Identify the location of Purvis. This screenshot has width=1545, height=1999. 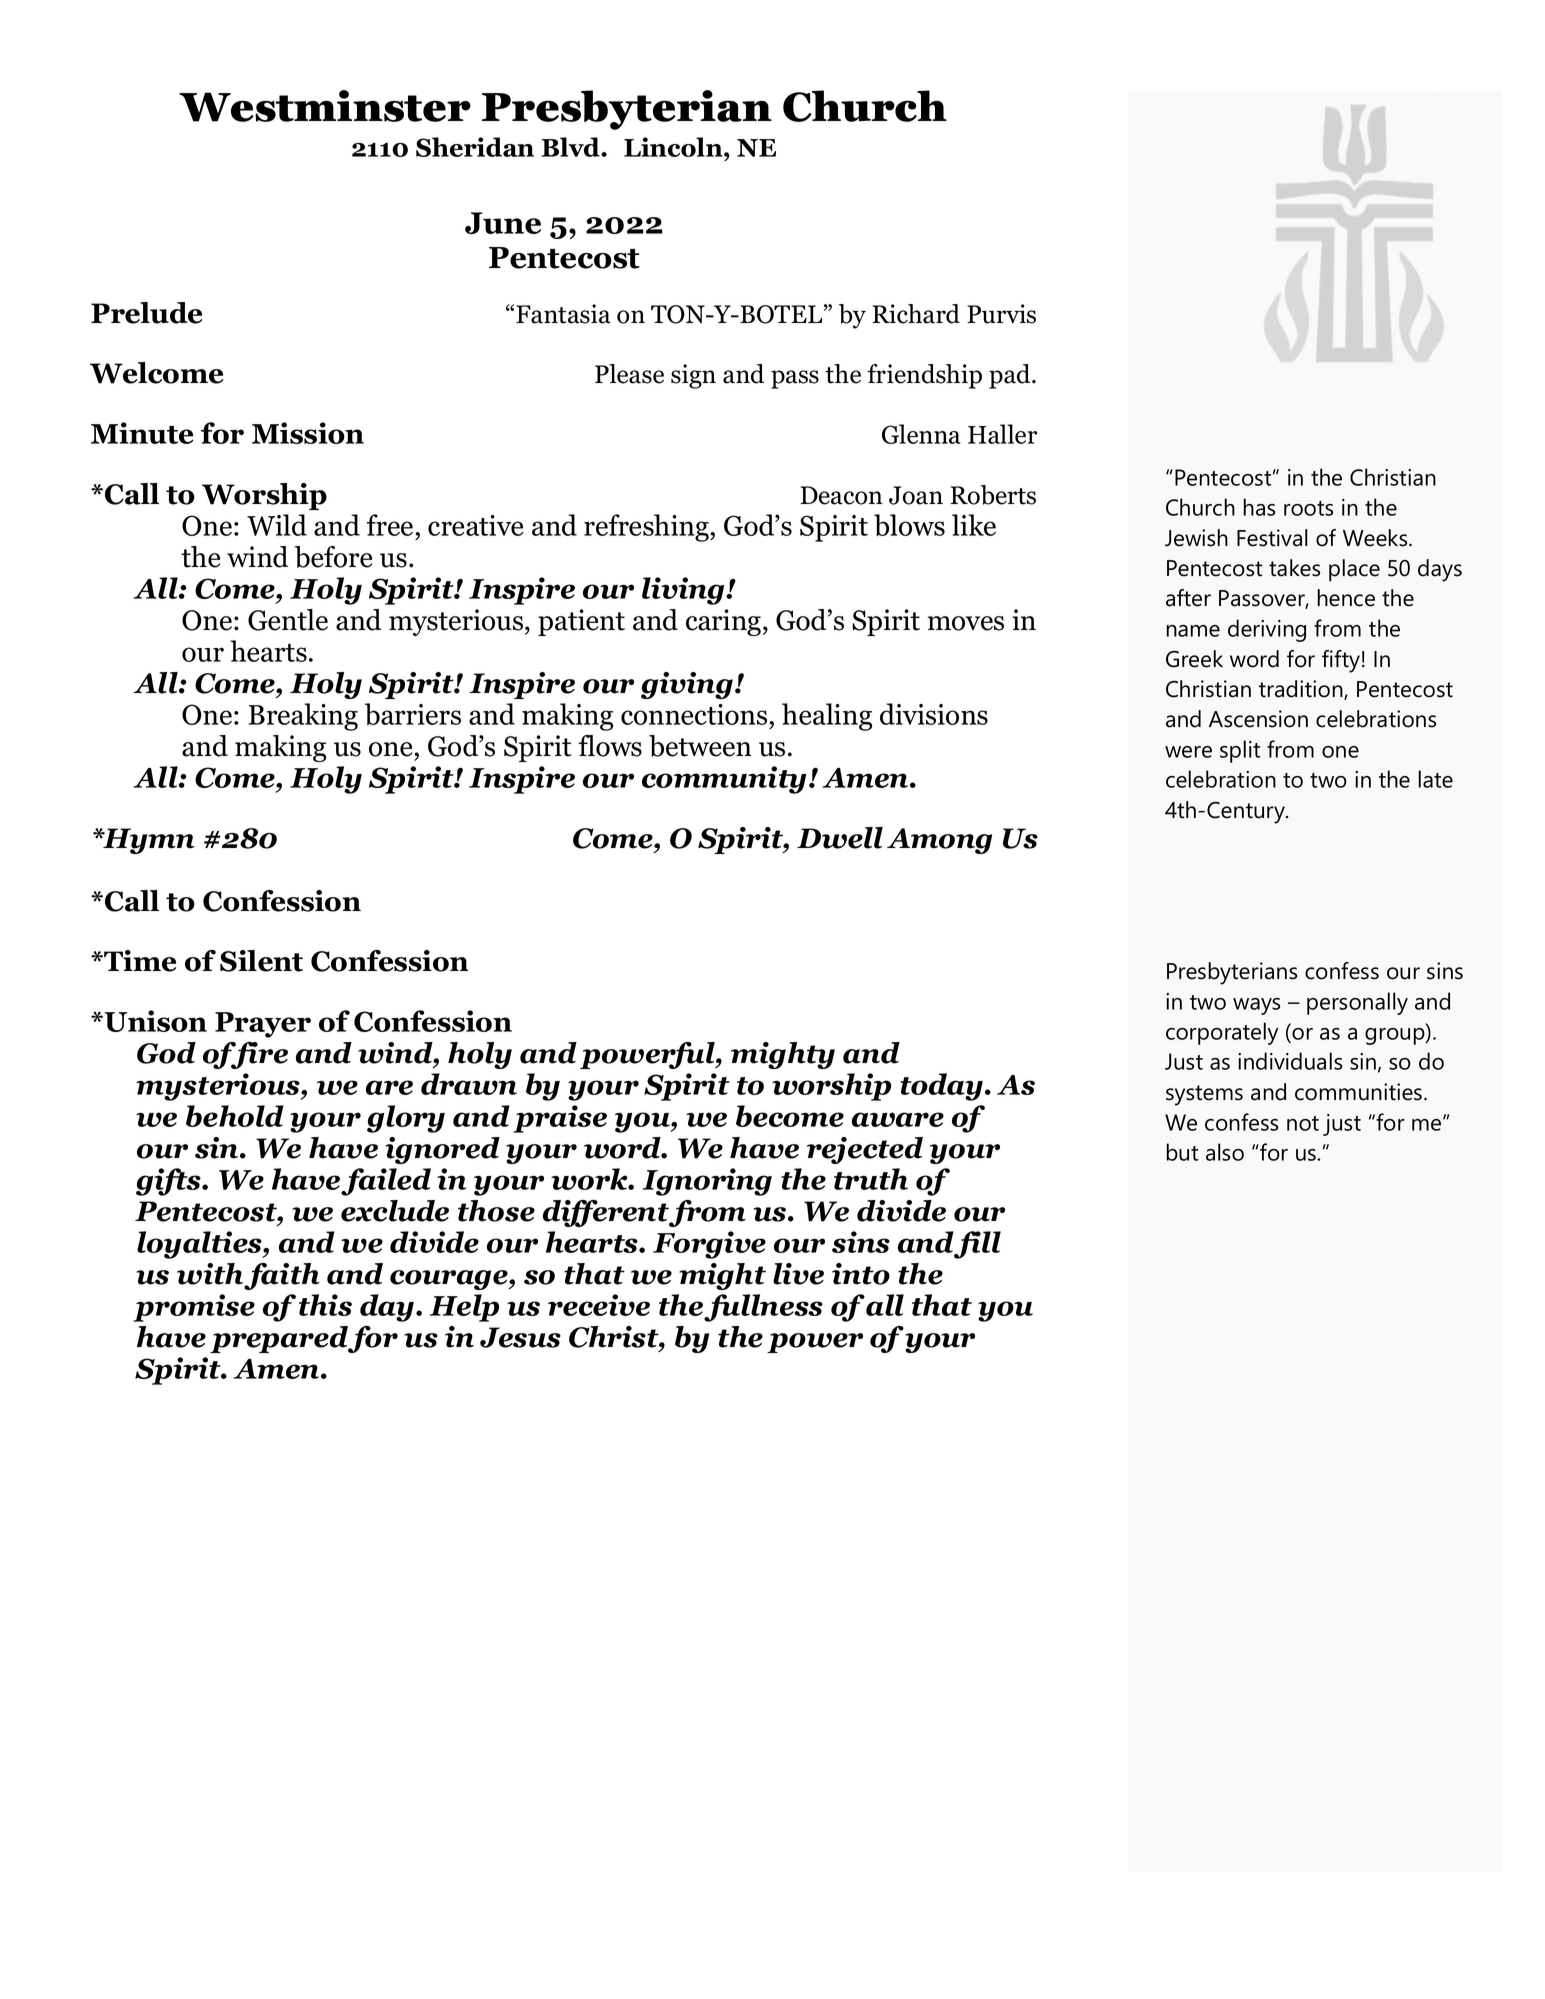
(1001, 314).
